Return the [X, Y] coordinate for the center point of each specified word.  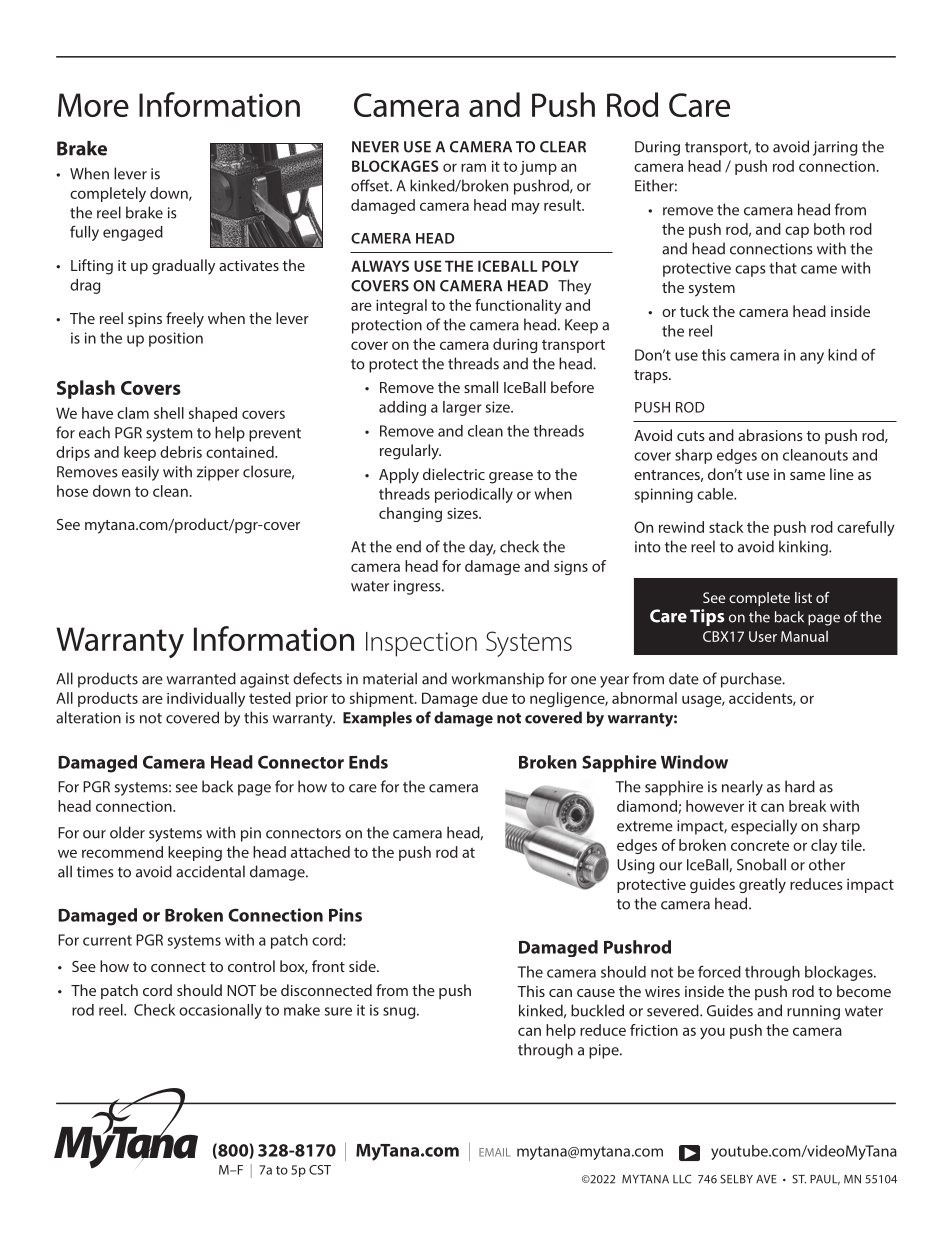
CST [320, 1170]
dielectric [454, 474]
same [807, 476]
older [127, 832]
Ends [368, 762]
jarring [835, 148]
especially [764, 827]
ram [473, 167]
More [93, 105]
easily [140, 473]
